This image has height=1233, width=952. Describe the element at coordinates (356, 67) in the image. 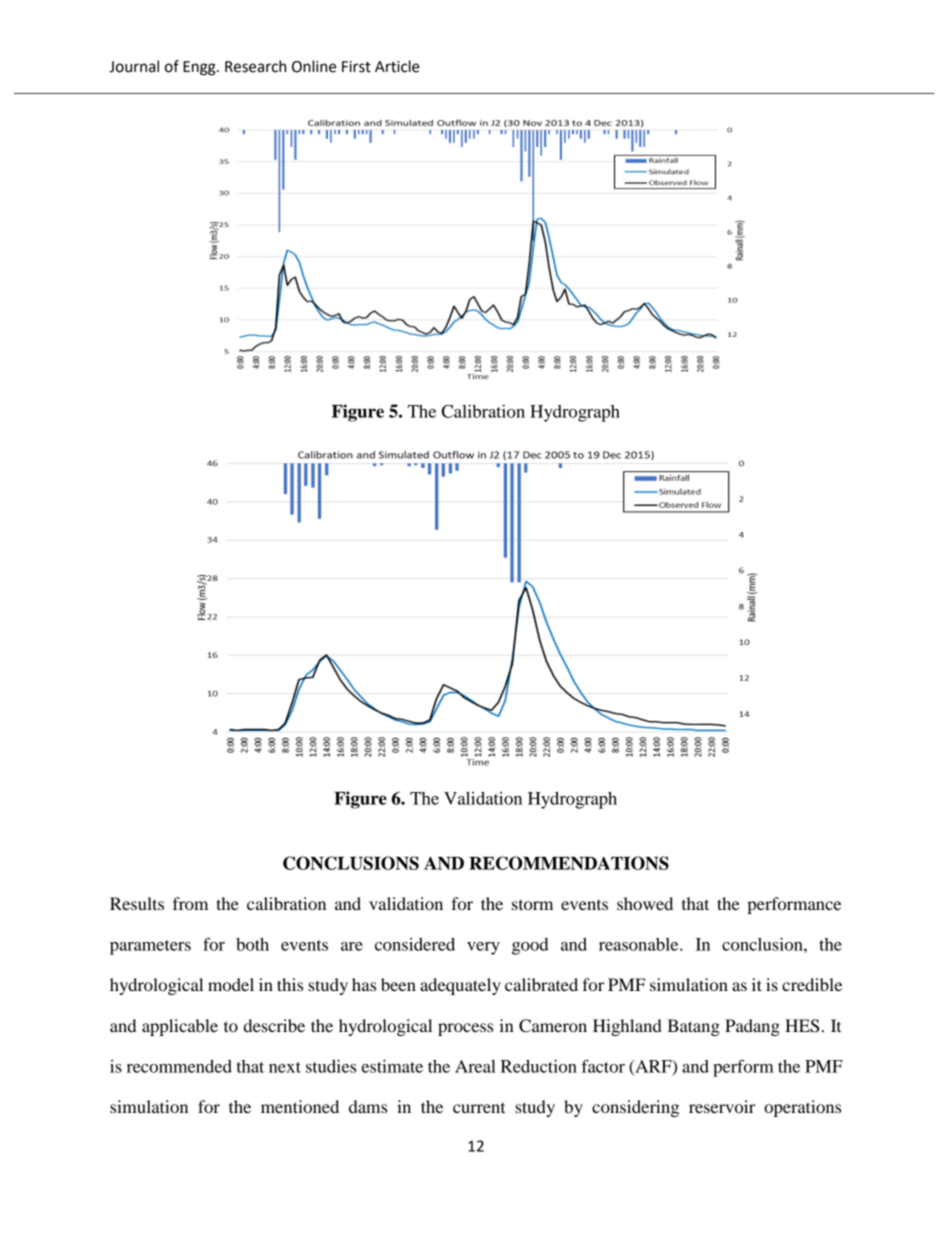

I see `First` at that location.
